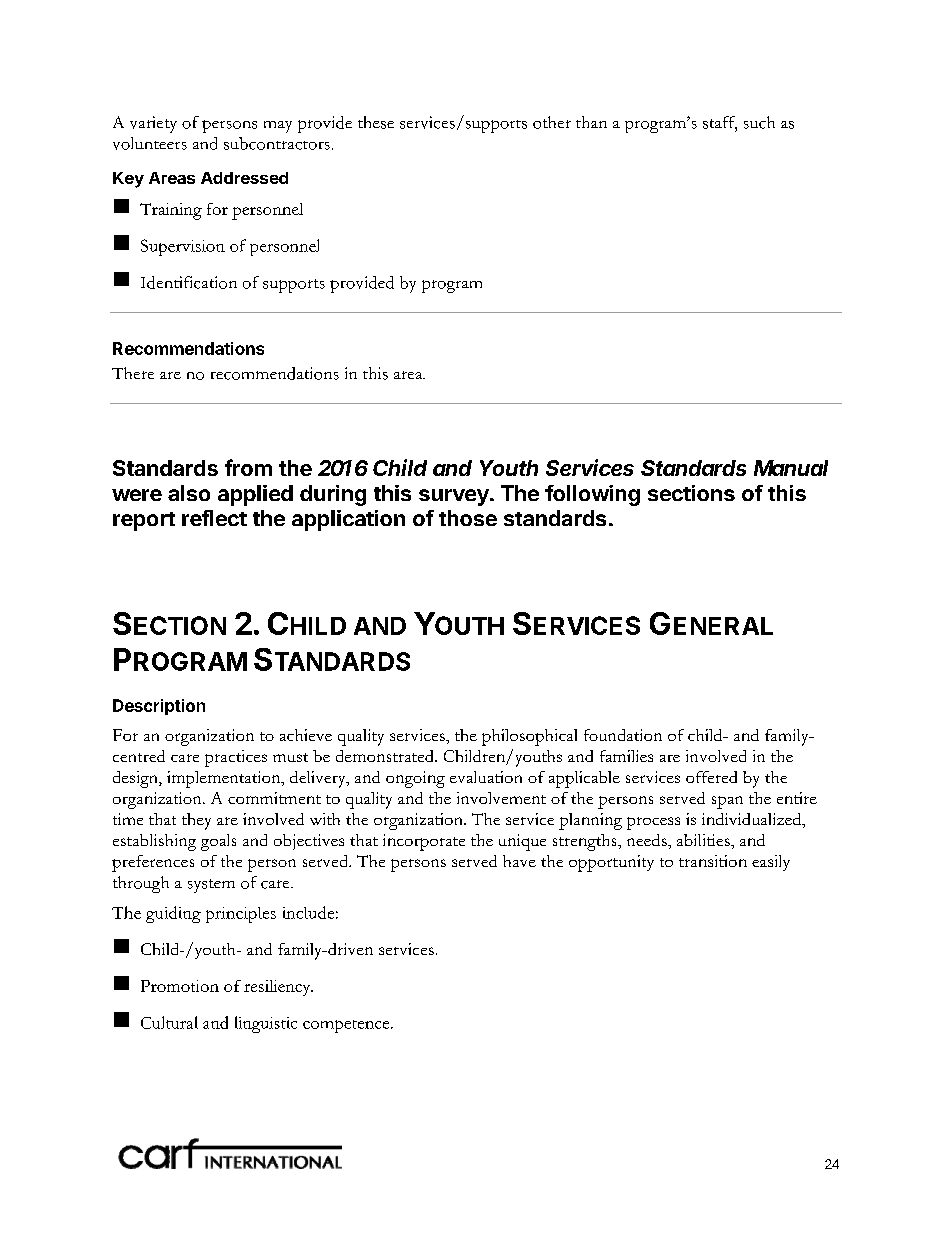 This document has width=952, height=1233. What do you see at coordinates (376, 122) in the document?
I see `these` at bounding box center [376, 122].
